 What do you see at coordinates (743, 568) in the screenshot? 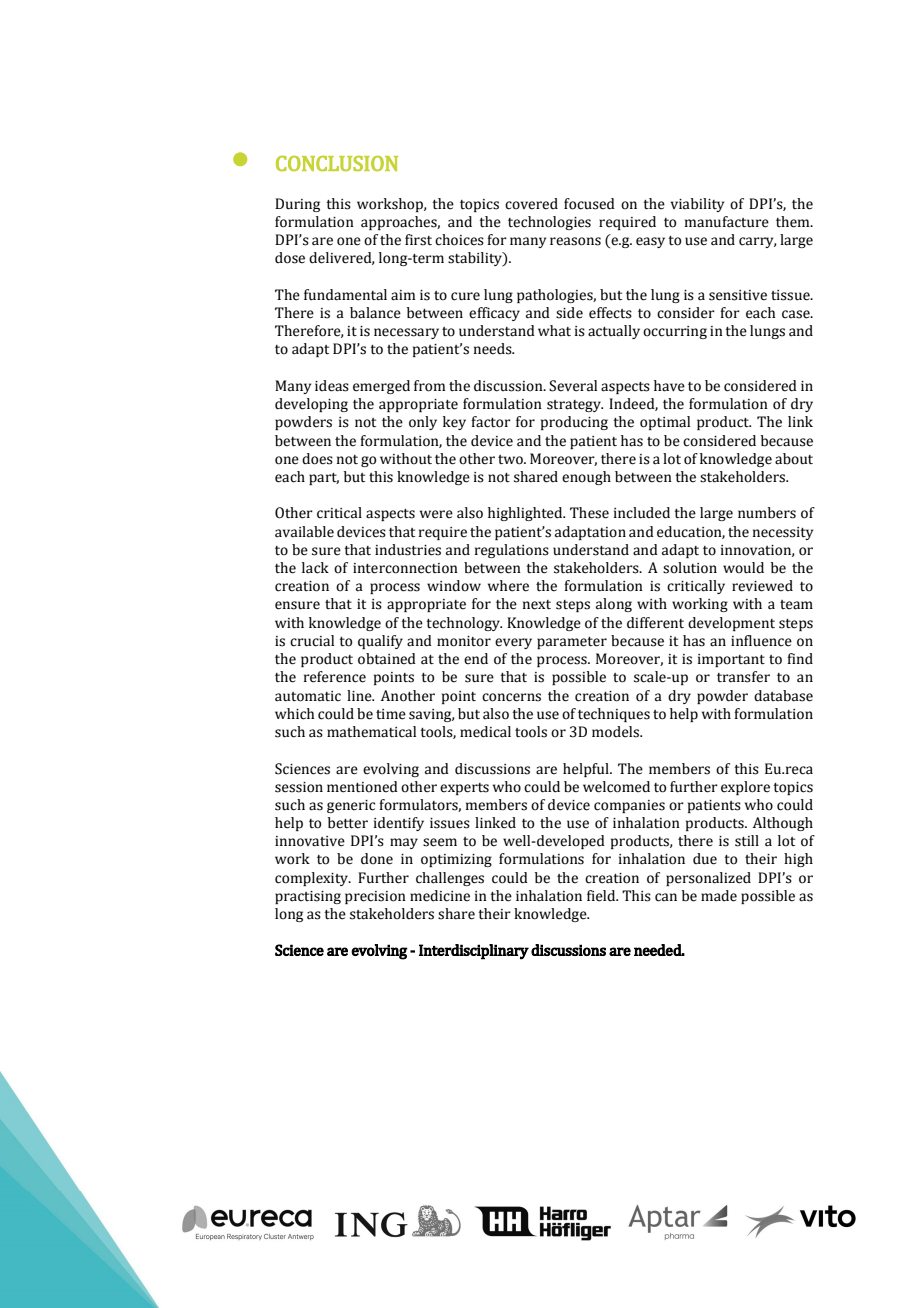
I see `would` at bounding box center [743, 568].
